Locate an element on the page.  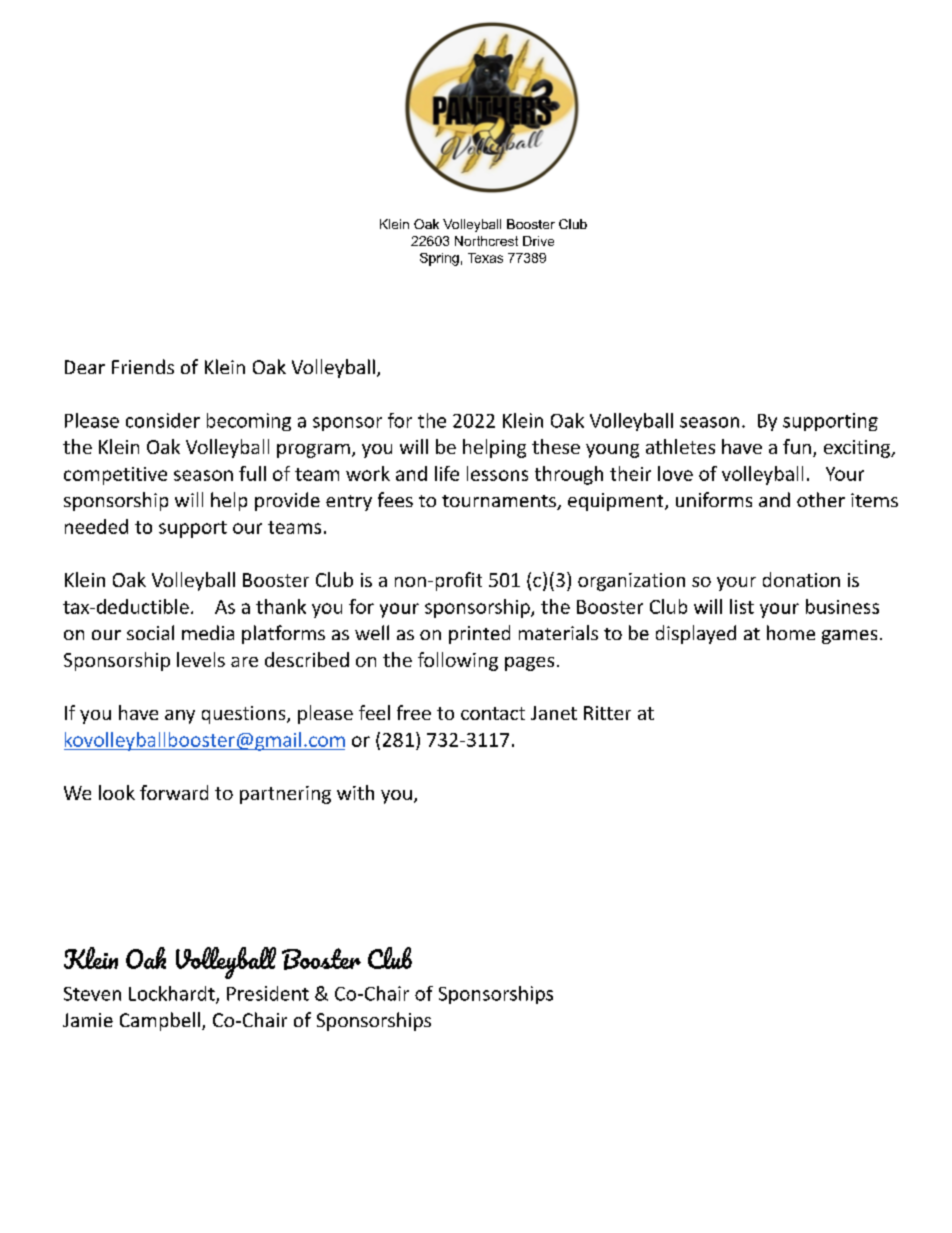
Friends is located at coordinates (143, 366).
